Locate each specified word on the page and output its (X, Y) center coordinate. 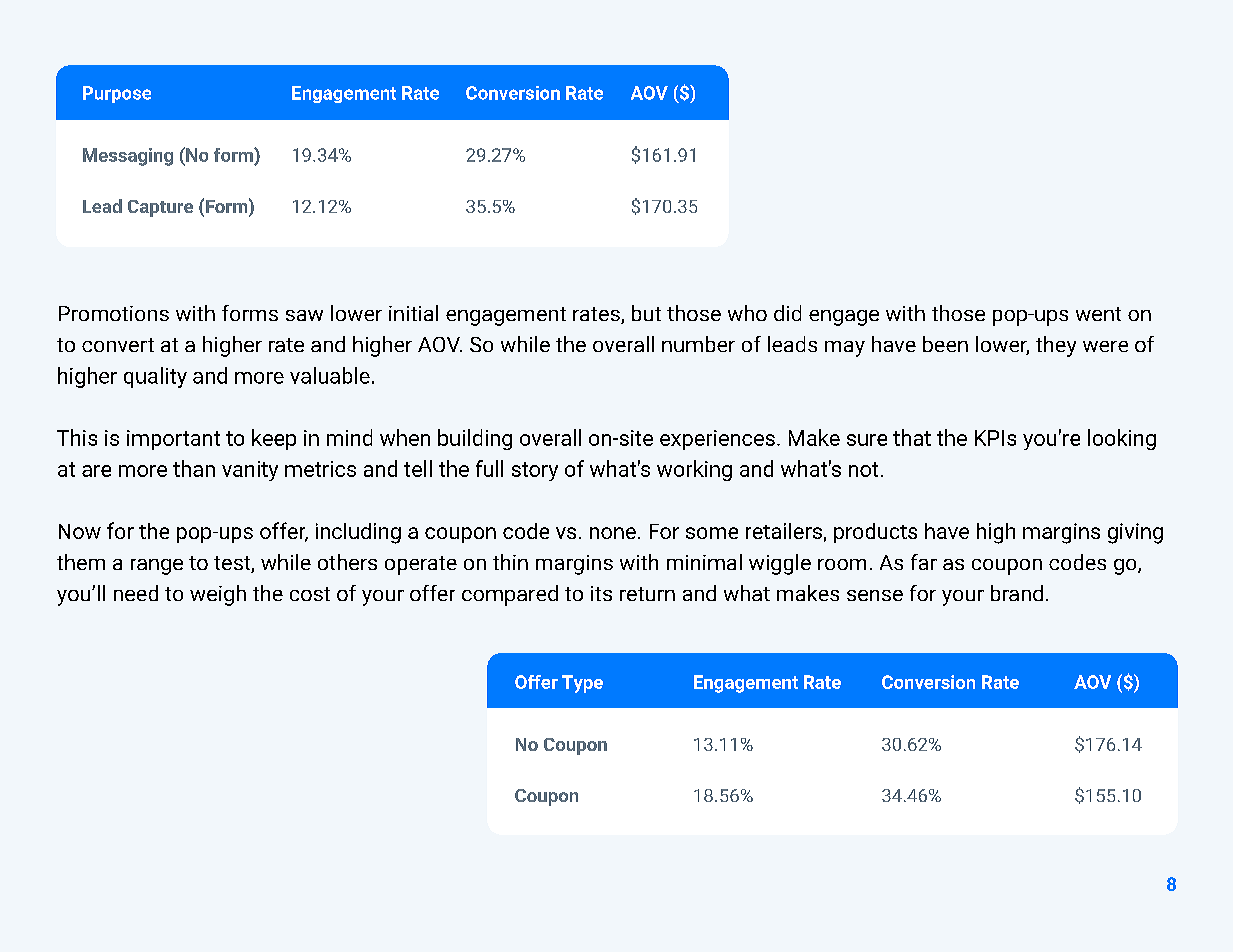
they (1056, 346)
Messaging (128, 157)
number (698, 344)
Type (582, 684)
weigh (218, 595)
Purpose (117, 94)
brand (1017, 593)
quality (155, 377)
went (1098, 314)
